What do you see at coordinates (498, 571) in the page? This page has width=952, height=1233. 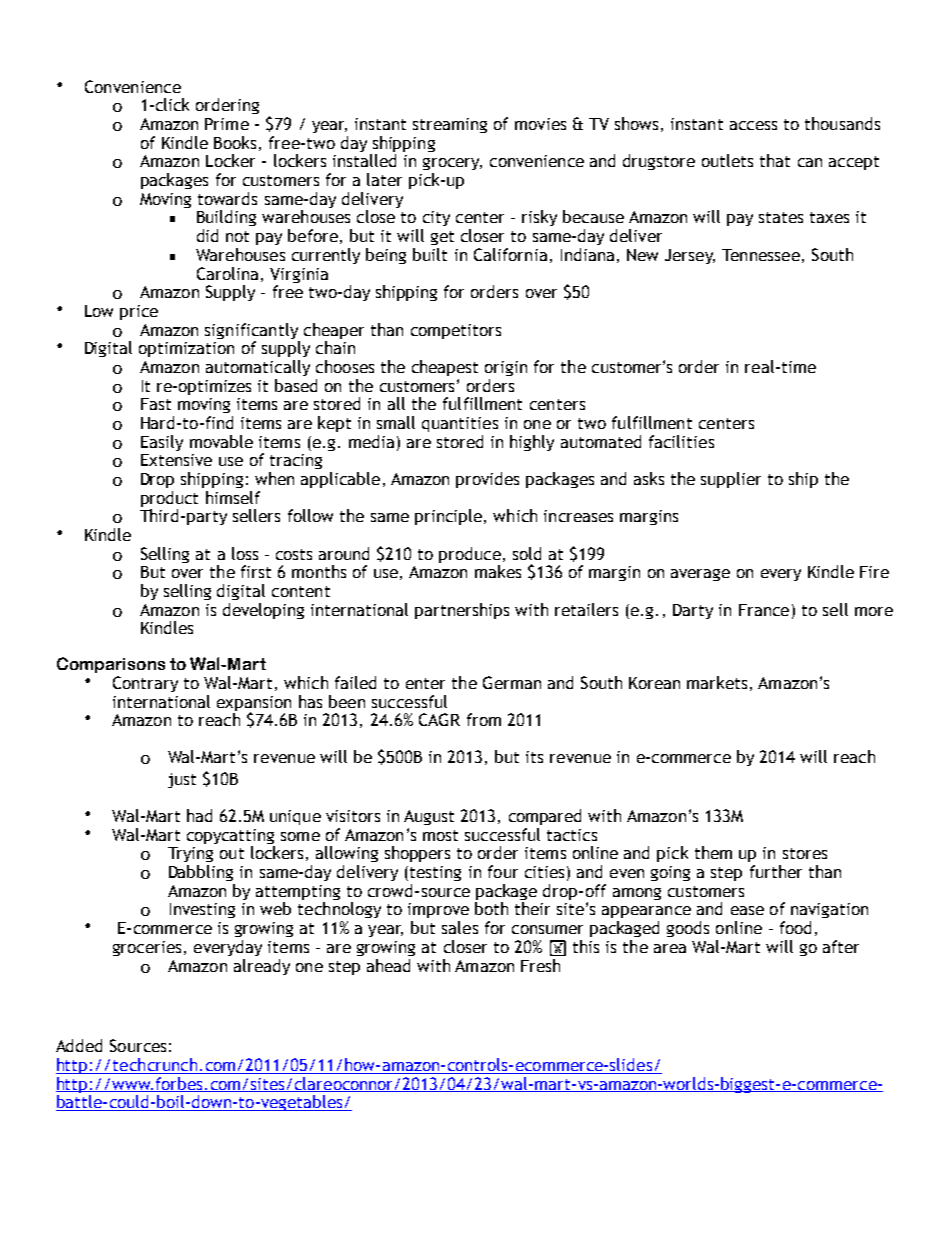 I see `makes` at bounding box center [498, 571].
